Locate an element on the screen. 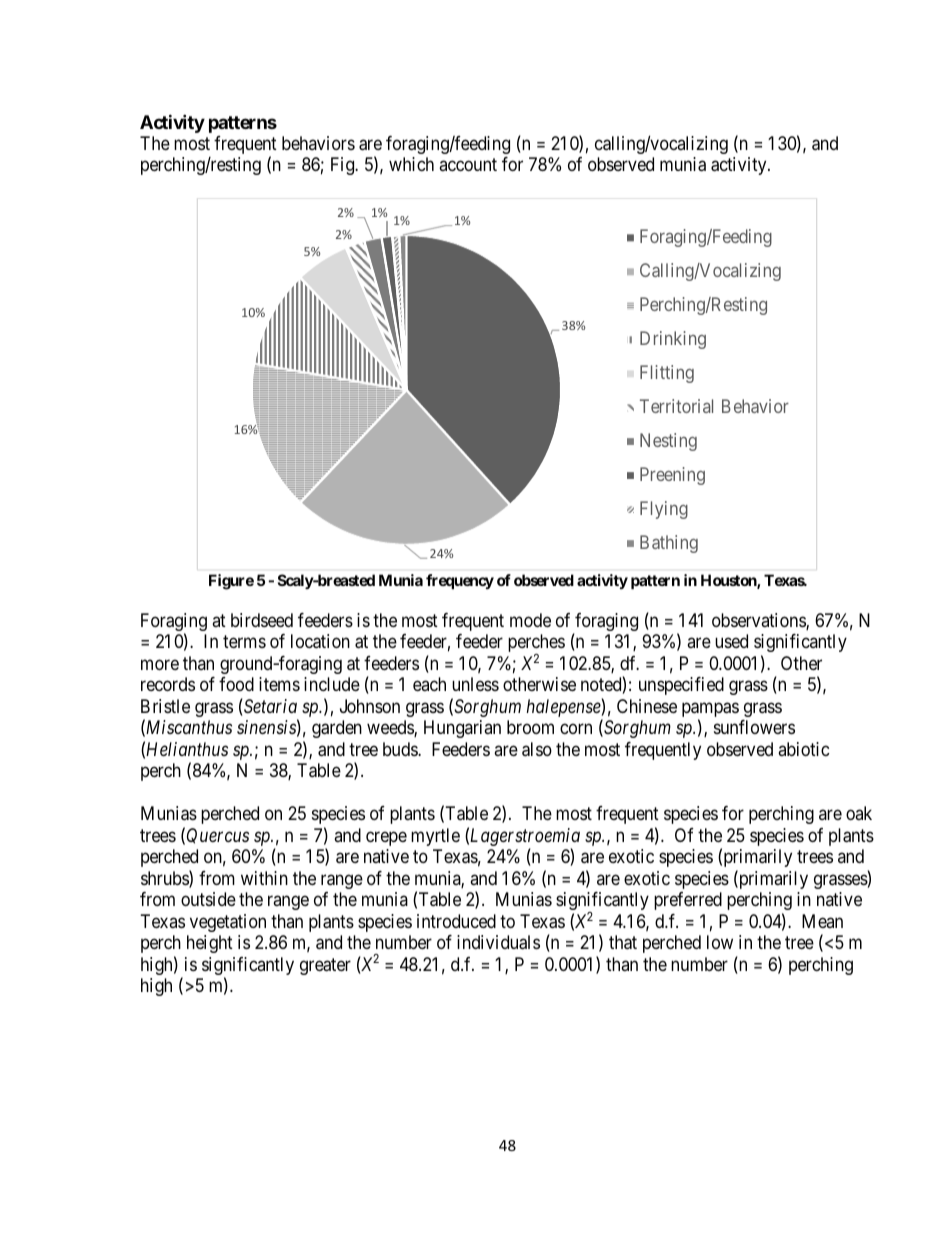 This screenshot has height=1233, width=952. Flitting is located at coordinates (667, 374).
